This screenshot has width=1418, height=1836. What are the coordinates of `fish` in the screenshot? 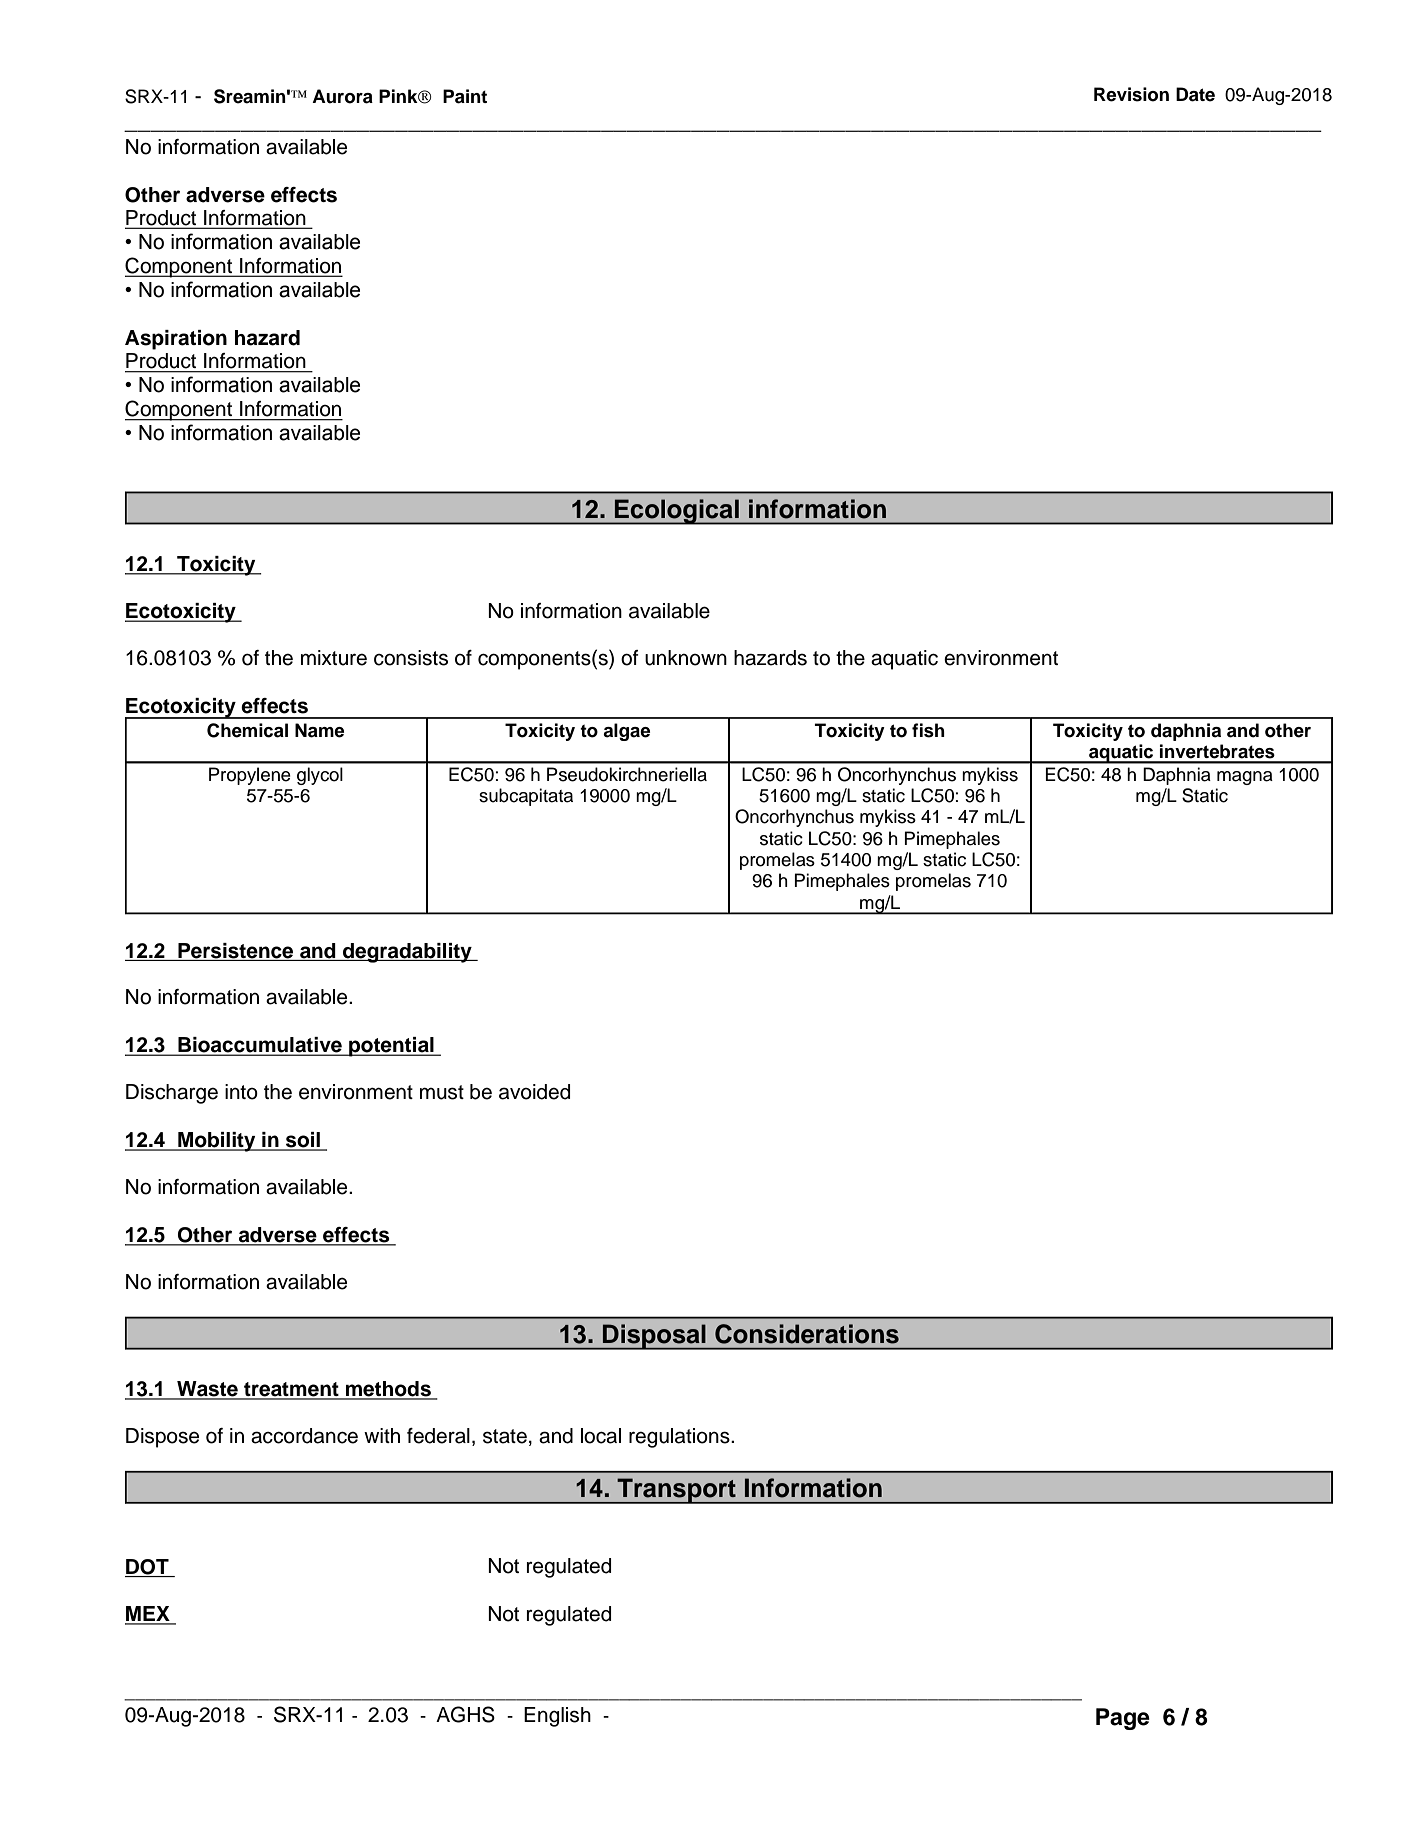 It's located at (928, 730).
